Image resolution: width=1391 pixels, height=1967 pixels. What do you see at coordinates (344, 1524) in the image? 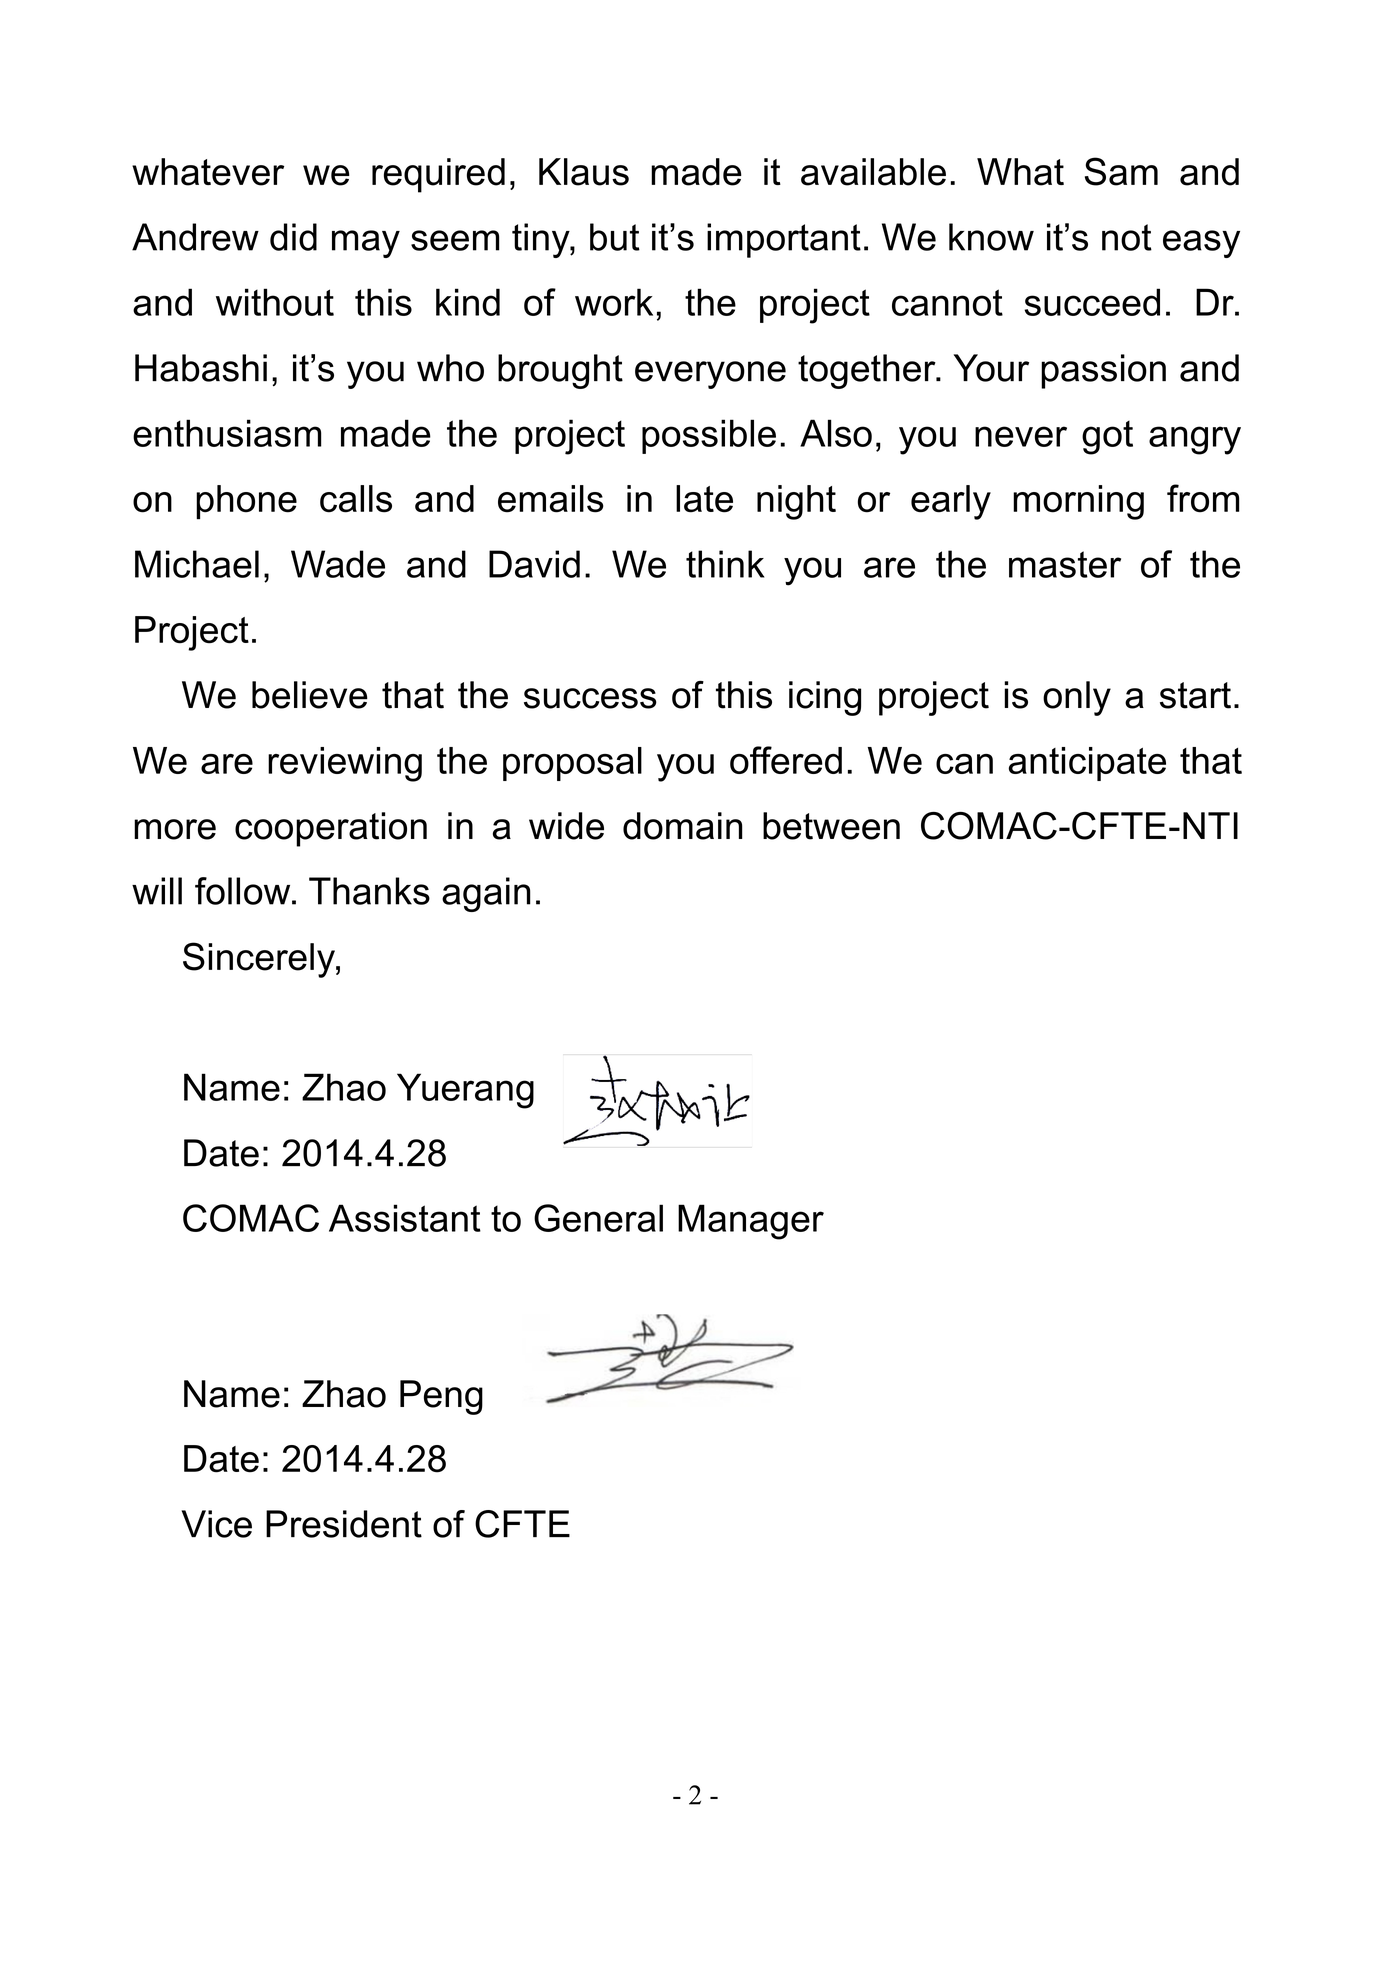
I see `President` at bounding box center [344, 1524].
